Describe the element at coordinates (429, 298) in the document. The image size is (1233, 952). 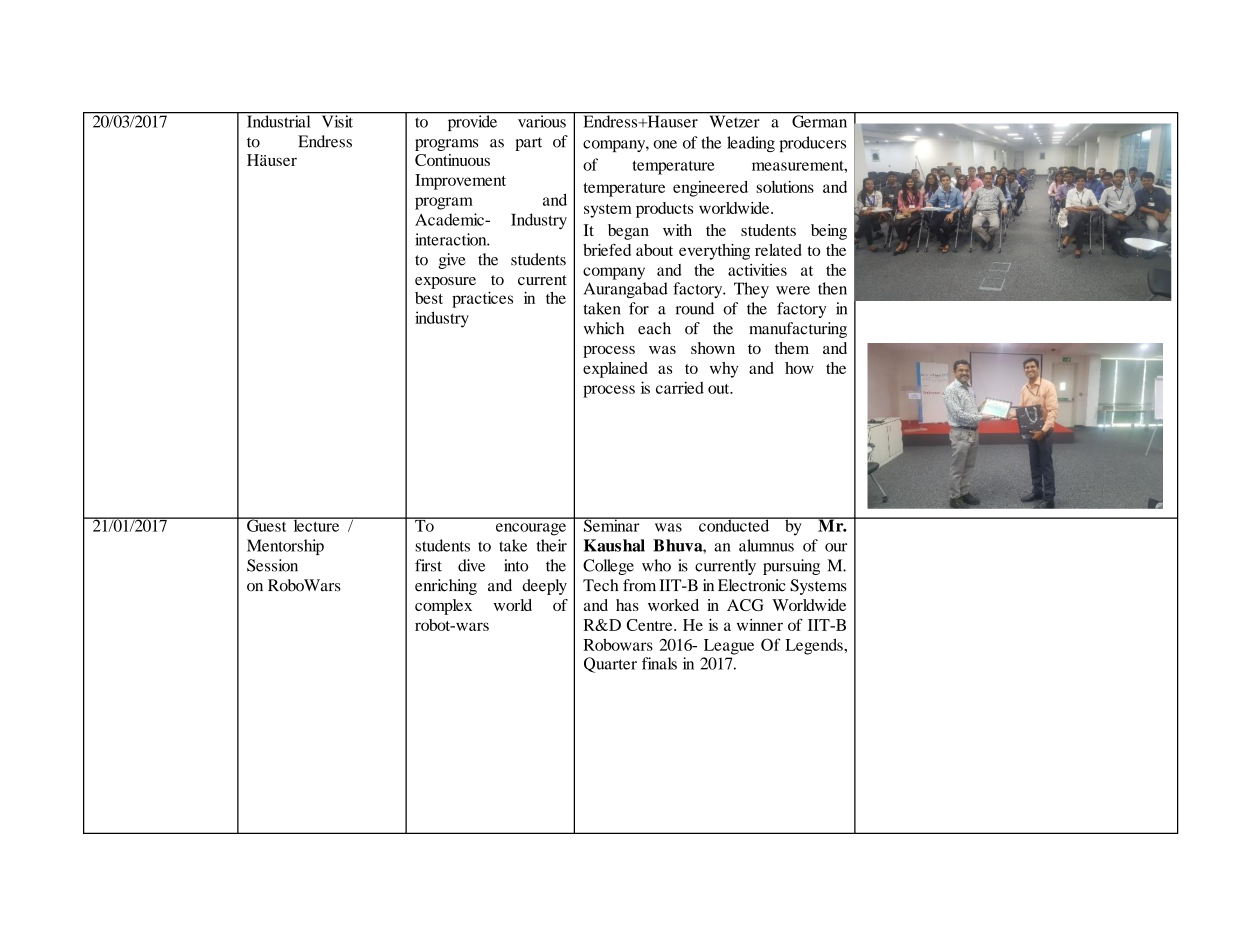
I see `best` at that location.
